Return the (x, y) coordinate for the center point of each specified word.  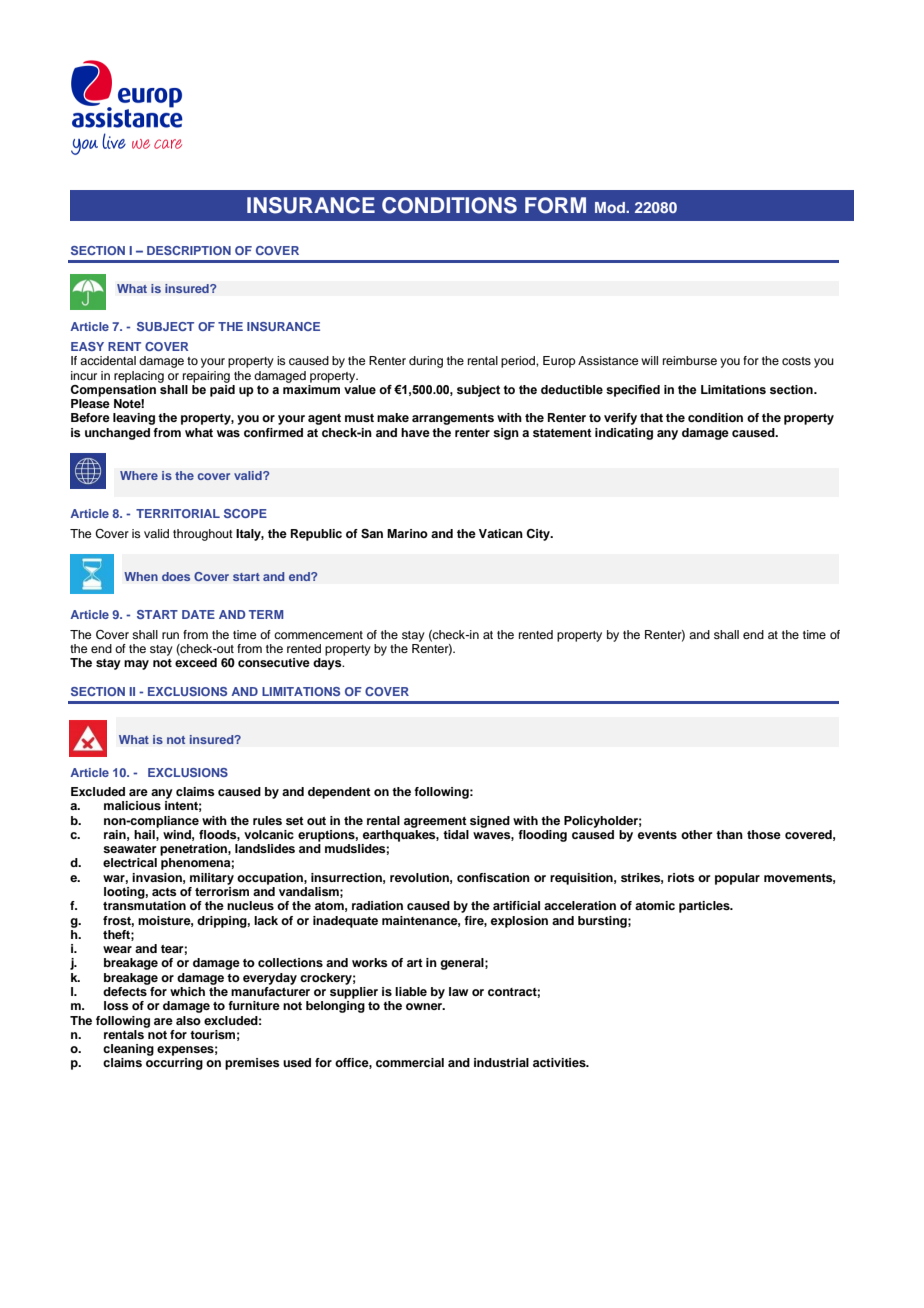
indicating (624, 434)
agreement (435, 822)
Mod (611, 207)
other (697, 834)
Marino (407, 533)
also (188, 1020)
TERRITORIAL (178, 513)
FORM (555, 205)
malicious (132, 805)
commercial (410, 1062)
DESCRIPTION (189, 250)
